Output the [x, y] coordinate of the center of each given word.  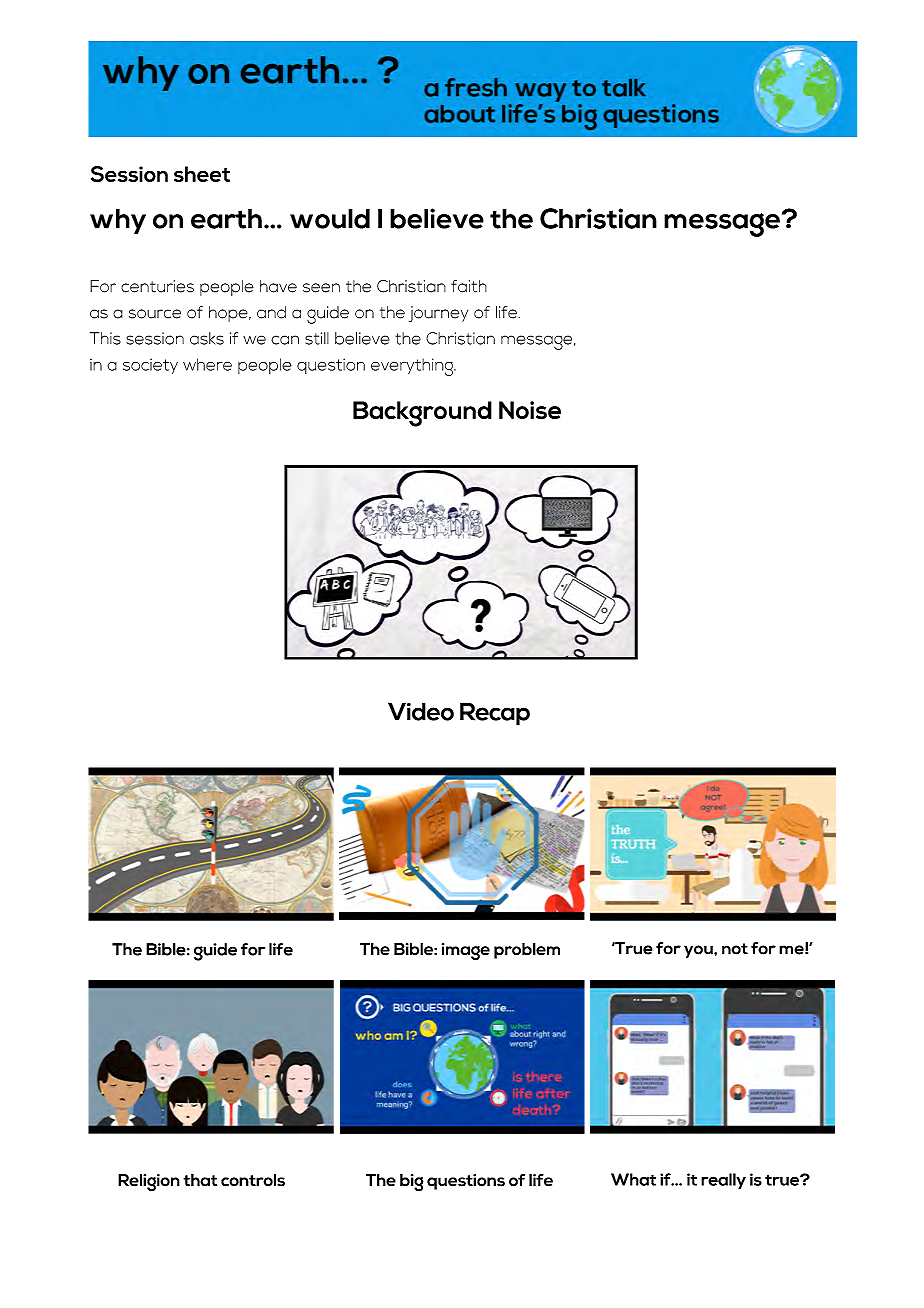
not [735, 949]
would [330, 218]
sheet [202, 174]
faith [469, 286]
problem [527, 951]
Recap [495, 714]
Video [421, 711]
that [200, 1180]
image [466, 952]
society [150, 366]
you [699, 951]
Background [422, 414]
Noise [530, 410]
